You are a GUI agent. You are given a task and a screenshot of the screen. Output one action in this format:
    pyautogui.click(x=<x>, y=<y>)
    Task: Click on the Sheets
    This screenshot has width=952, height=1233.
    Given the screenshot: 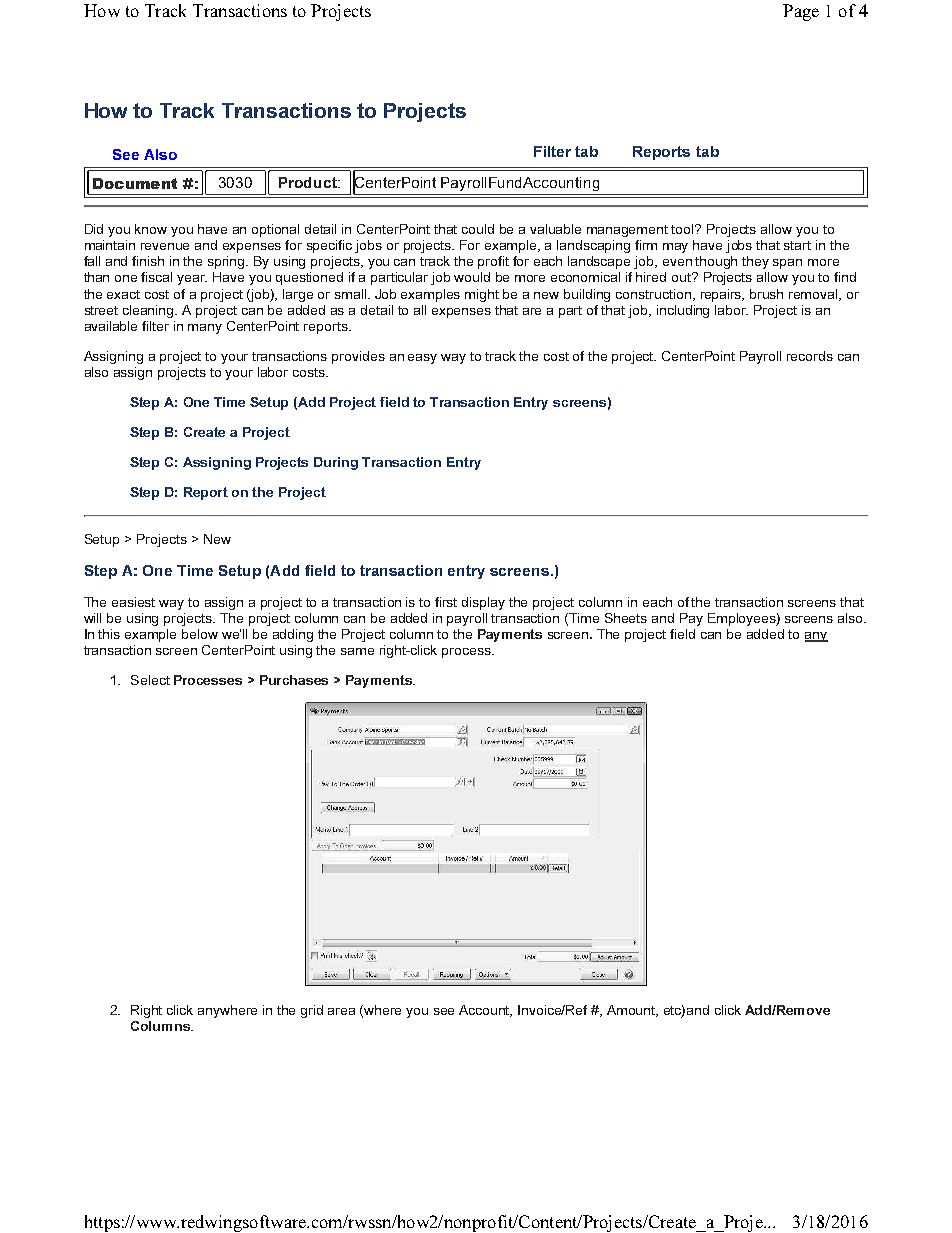 What is the action you would take?
    pyautogui.click(x=626, y=618)
